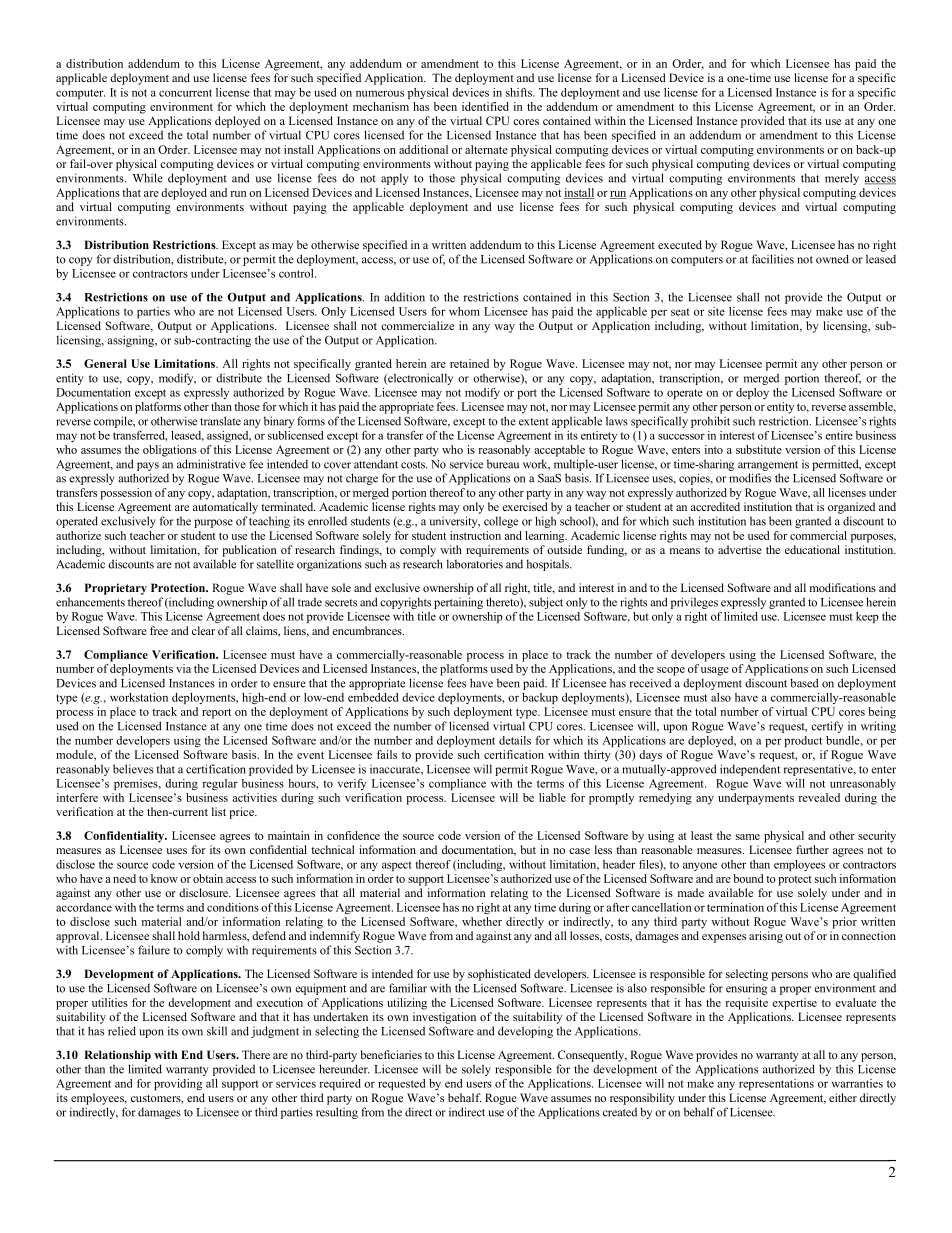 This screenshot has width=952, height=1233. Describe the element at coordinates (178, 1084) in the screenshot. I see `providing` at that location.
